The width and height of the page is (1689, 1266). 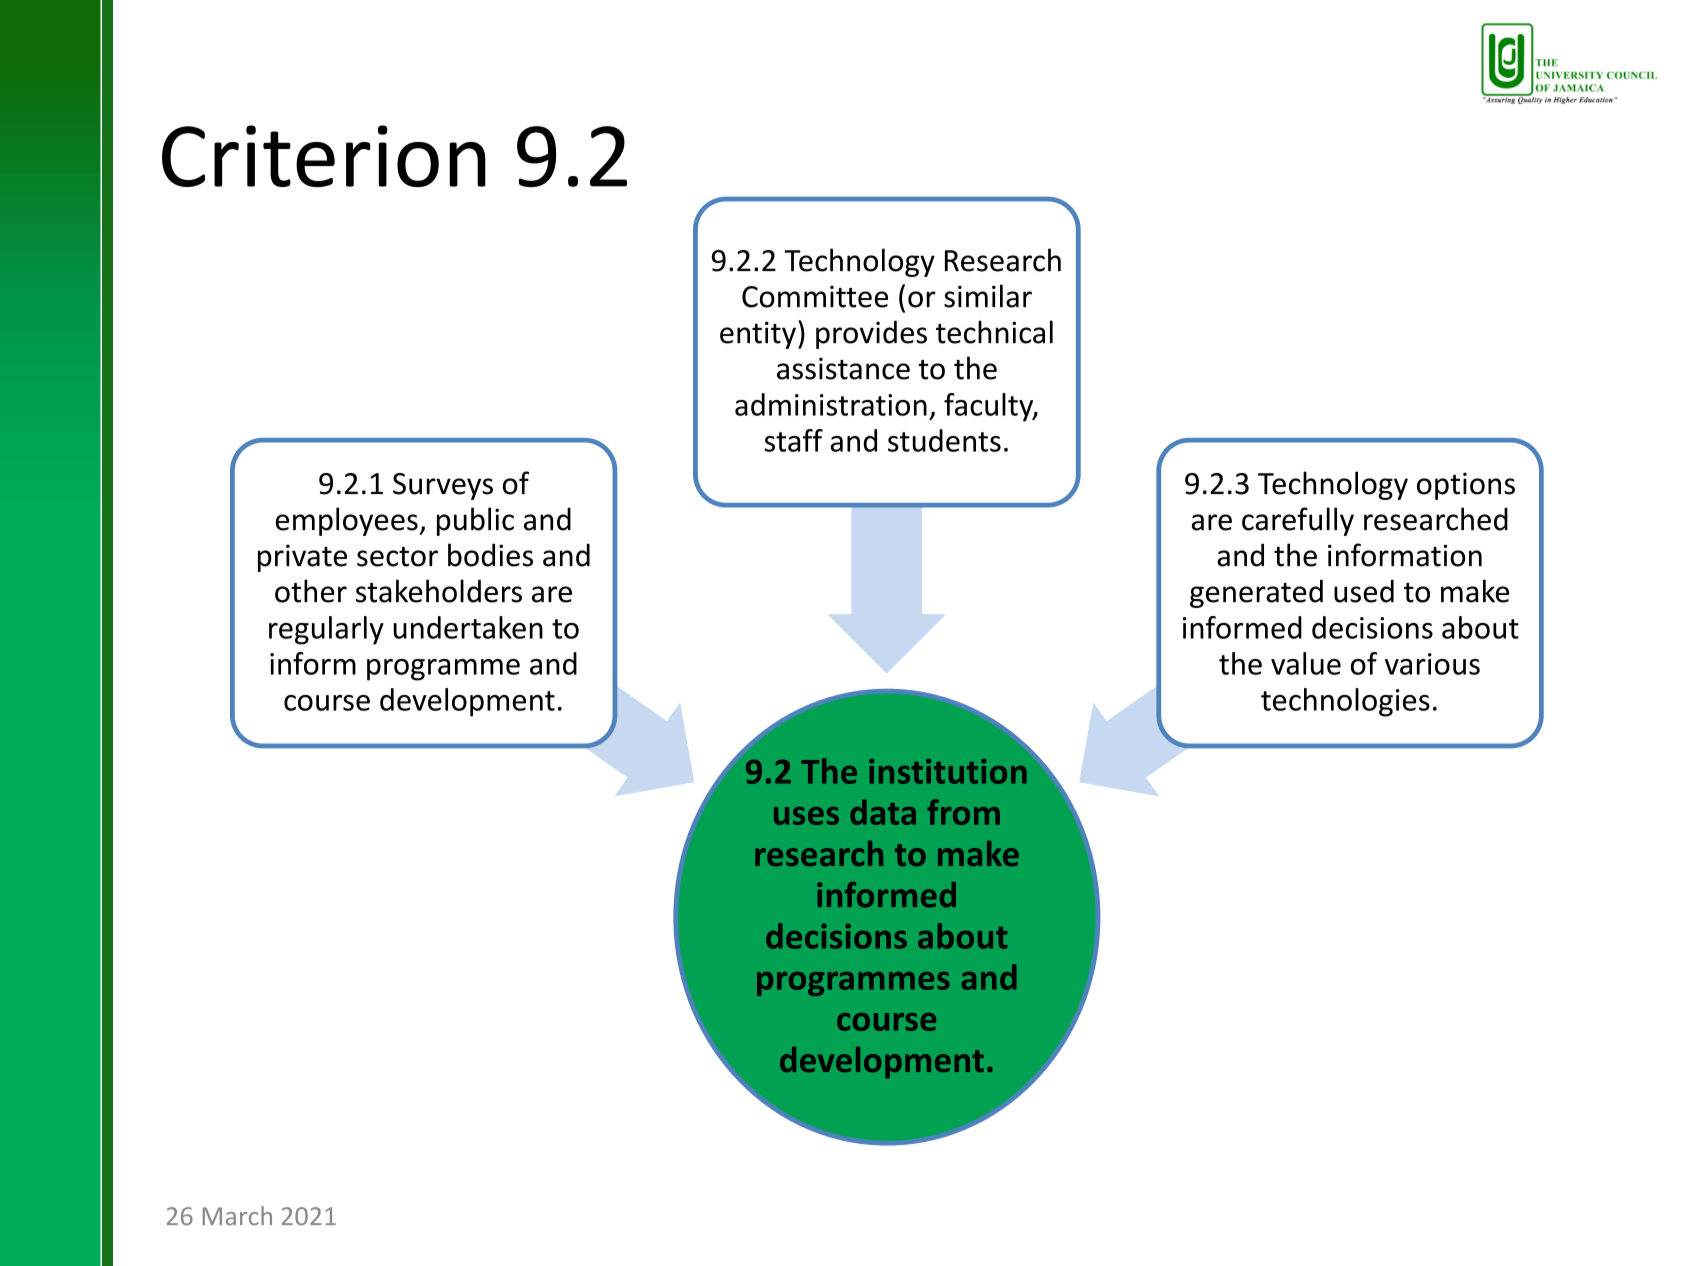 What do you see at coordinates (237, 1215) in the page?
I see `March` at bounding box center [237, 1215].
